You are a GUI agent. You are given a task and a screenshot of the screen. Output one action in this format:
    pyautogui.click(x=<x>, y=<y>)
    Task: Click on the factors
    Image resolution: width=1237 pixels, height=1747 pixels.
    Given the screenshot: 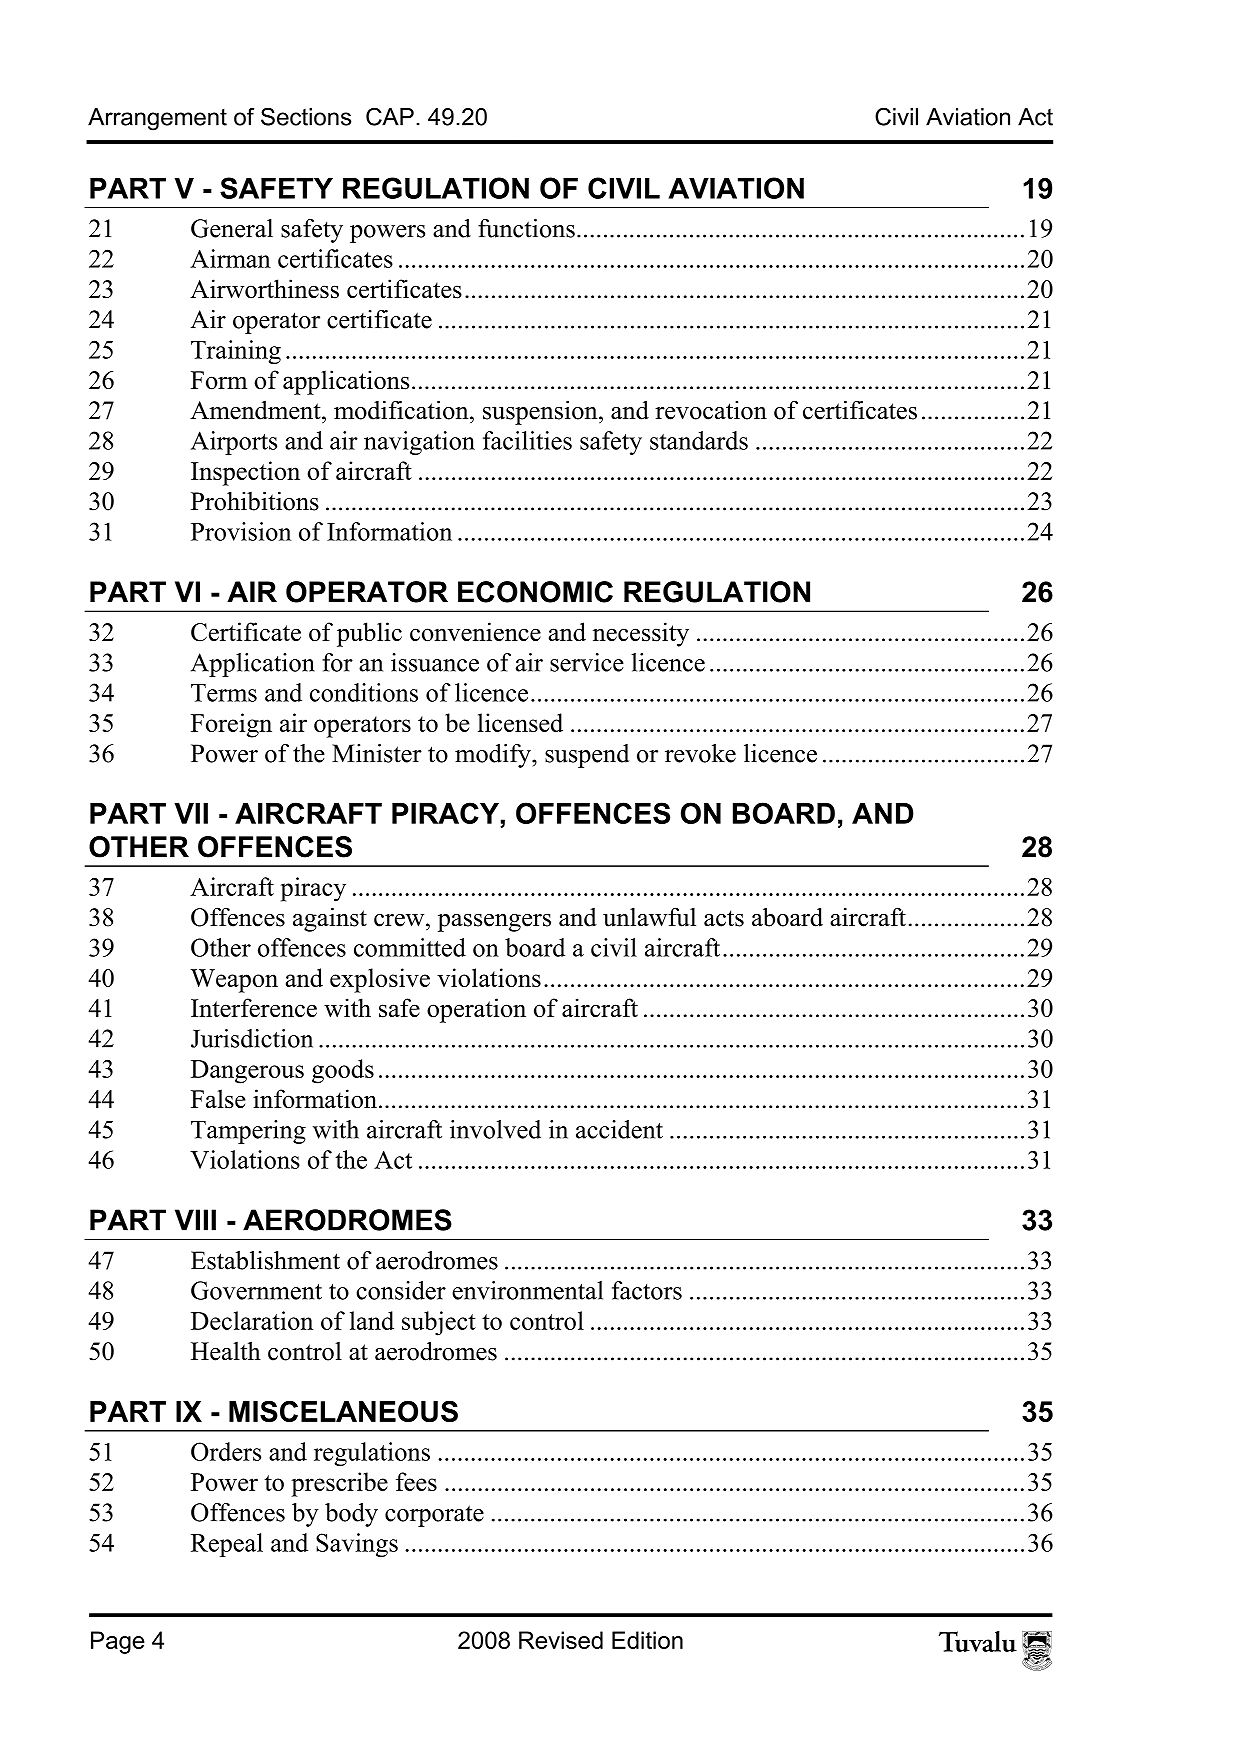 What is the action you would take?
    pyautogui.click(x=647, y=1290)
